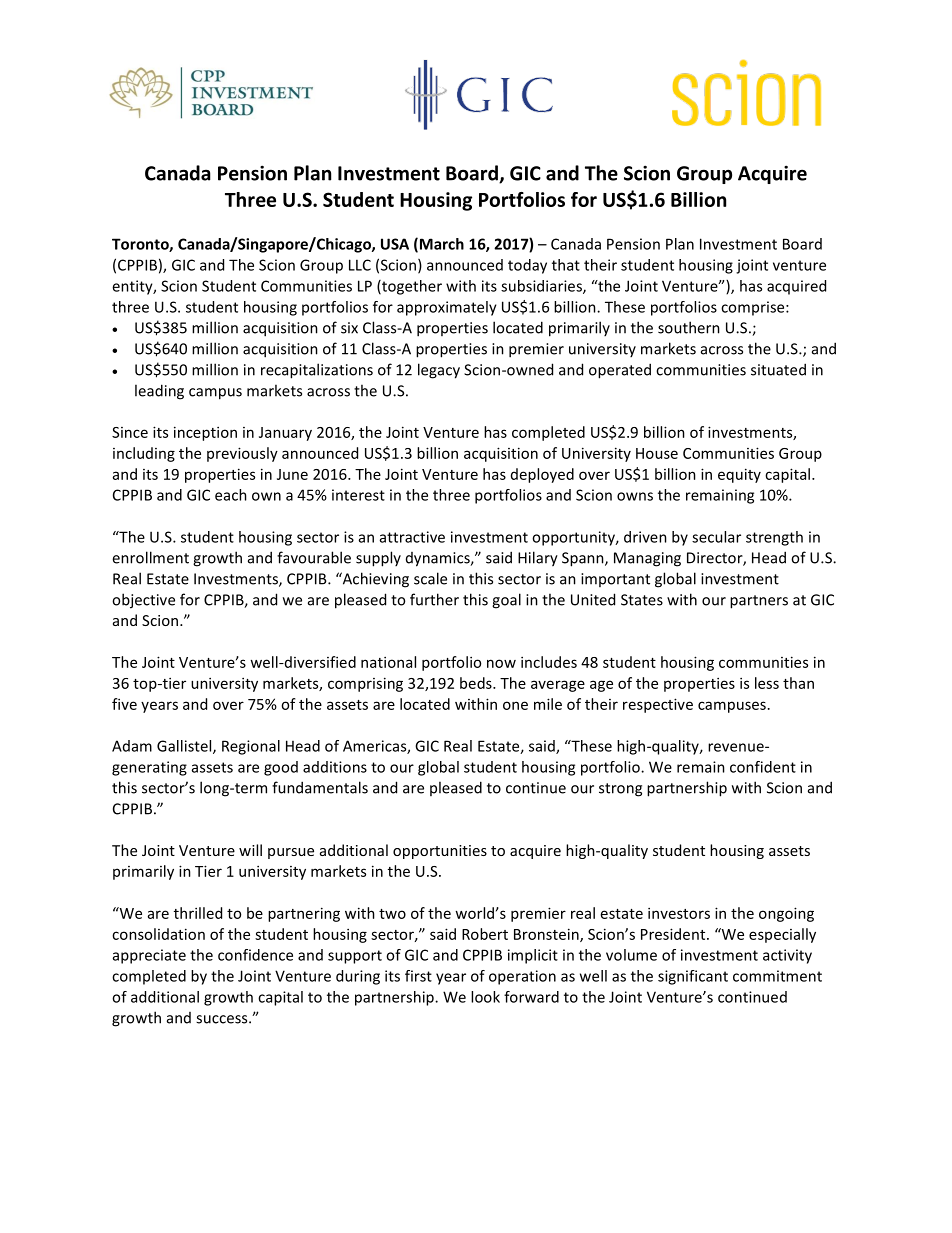  I want to click on March, so click(440, 245).
